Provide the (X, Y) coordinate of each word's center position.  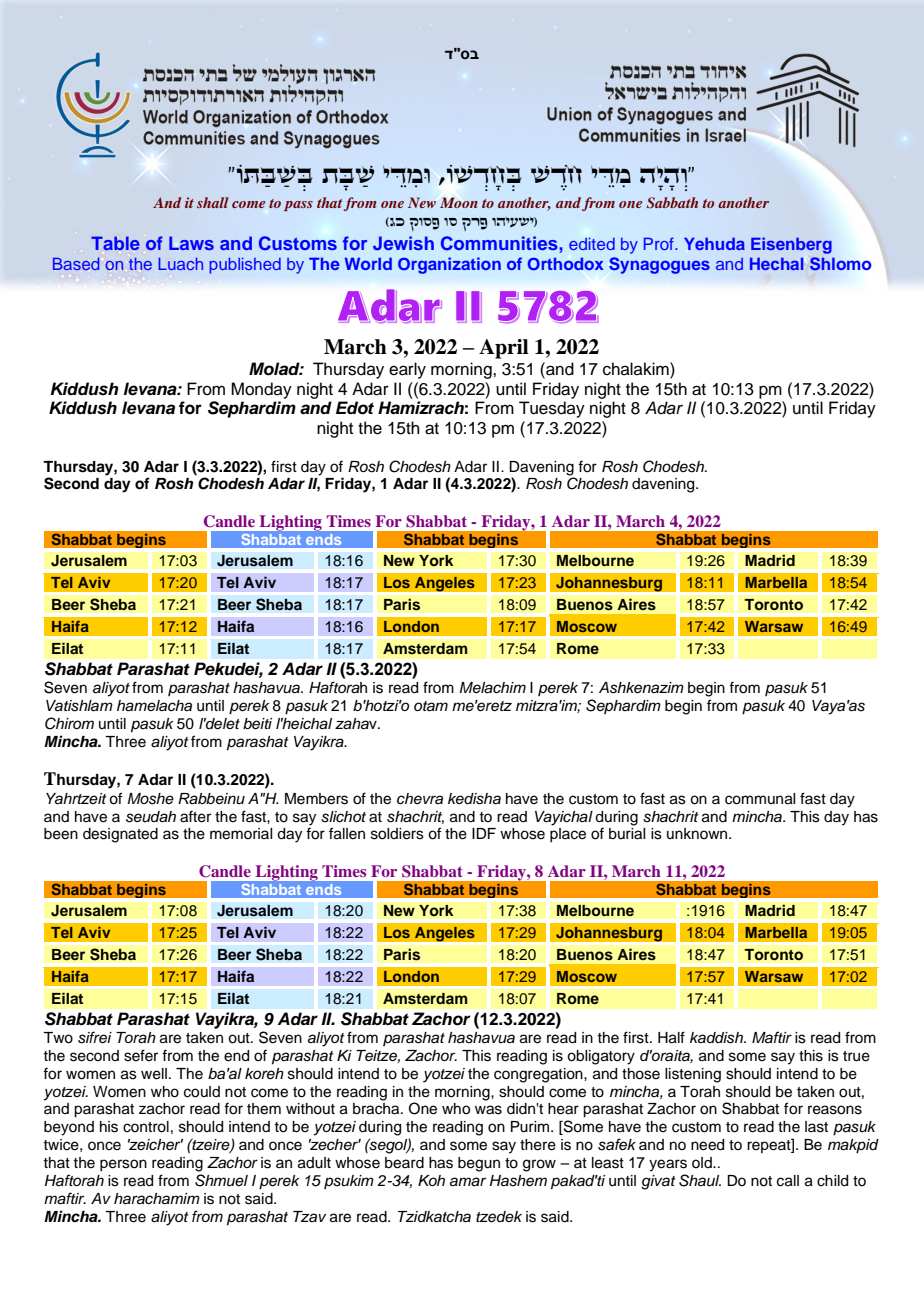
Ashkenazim (641, 688)
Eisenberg (791, 245)
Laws (191, 243)
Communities (499, 243)
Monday (261, 390)
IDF (484, 833)
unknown (698, 833)
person (123, 1165)
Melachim (492, 688)
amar (468, 1182)
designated (120, 835)
